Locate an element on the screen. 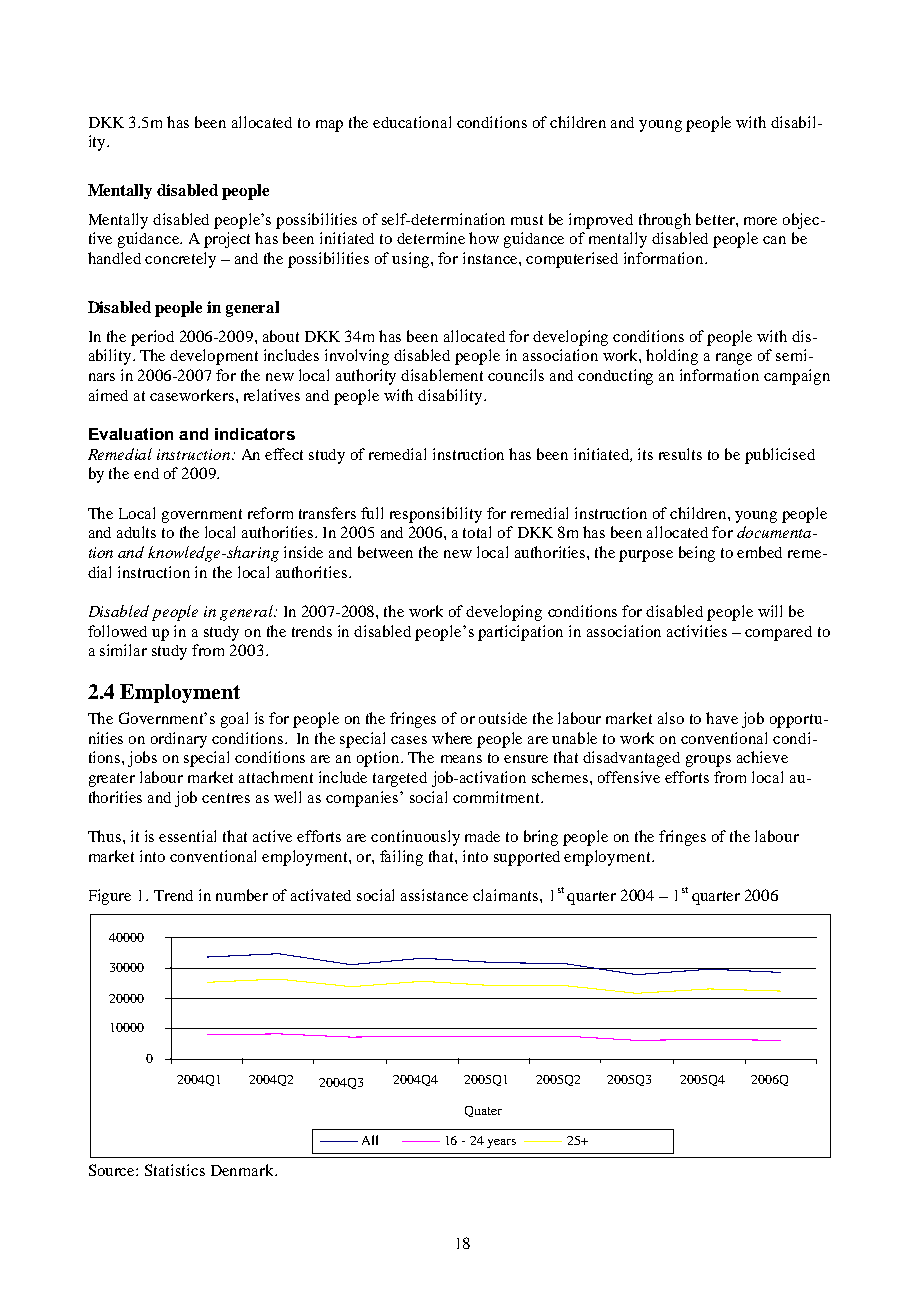  determine is located at coordinates (431, 238).
